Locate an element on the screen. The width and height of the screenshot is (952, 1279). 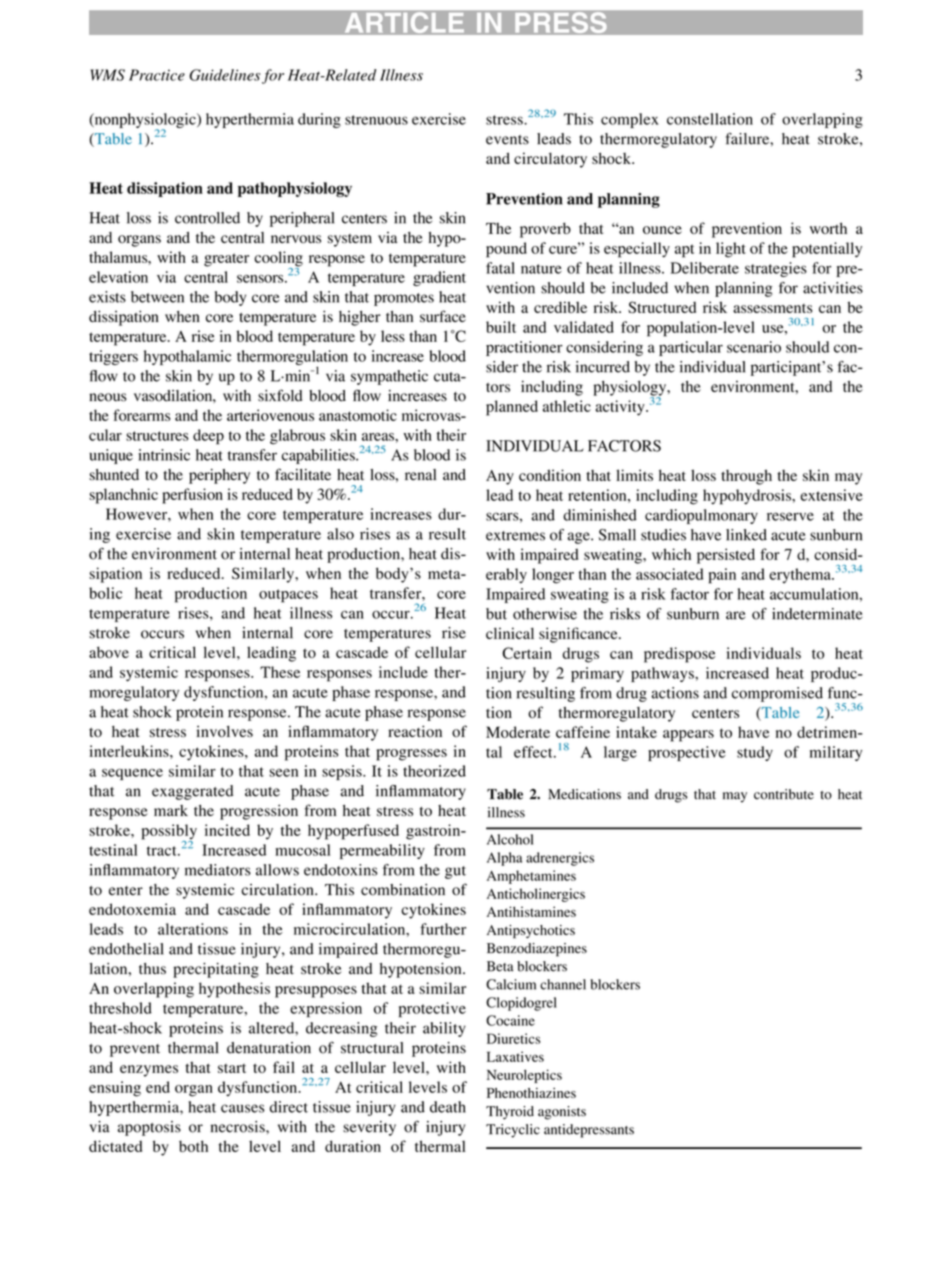
Any is located at coordinates (500, 477).
